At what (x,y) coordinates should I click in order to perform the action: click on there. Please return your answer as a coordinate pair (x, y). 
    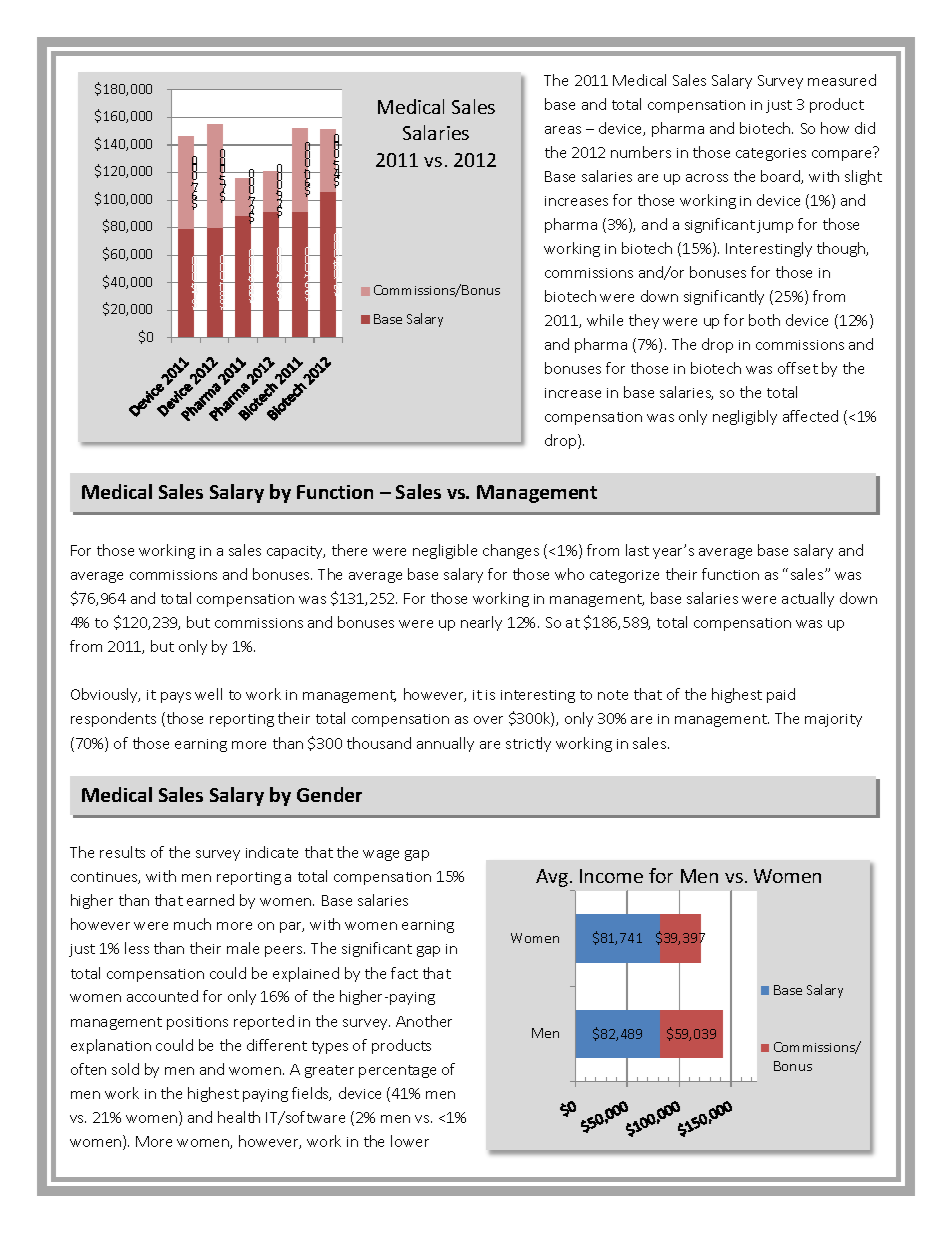
    Looking at the image, I should click on (349, 550).
